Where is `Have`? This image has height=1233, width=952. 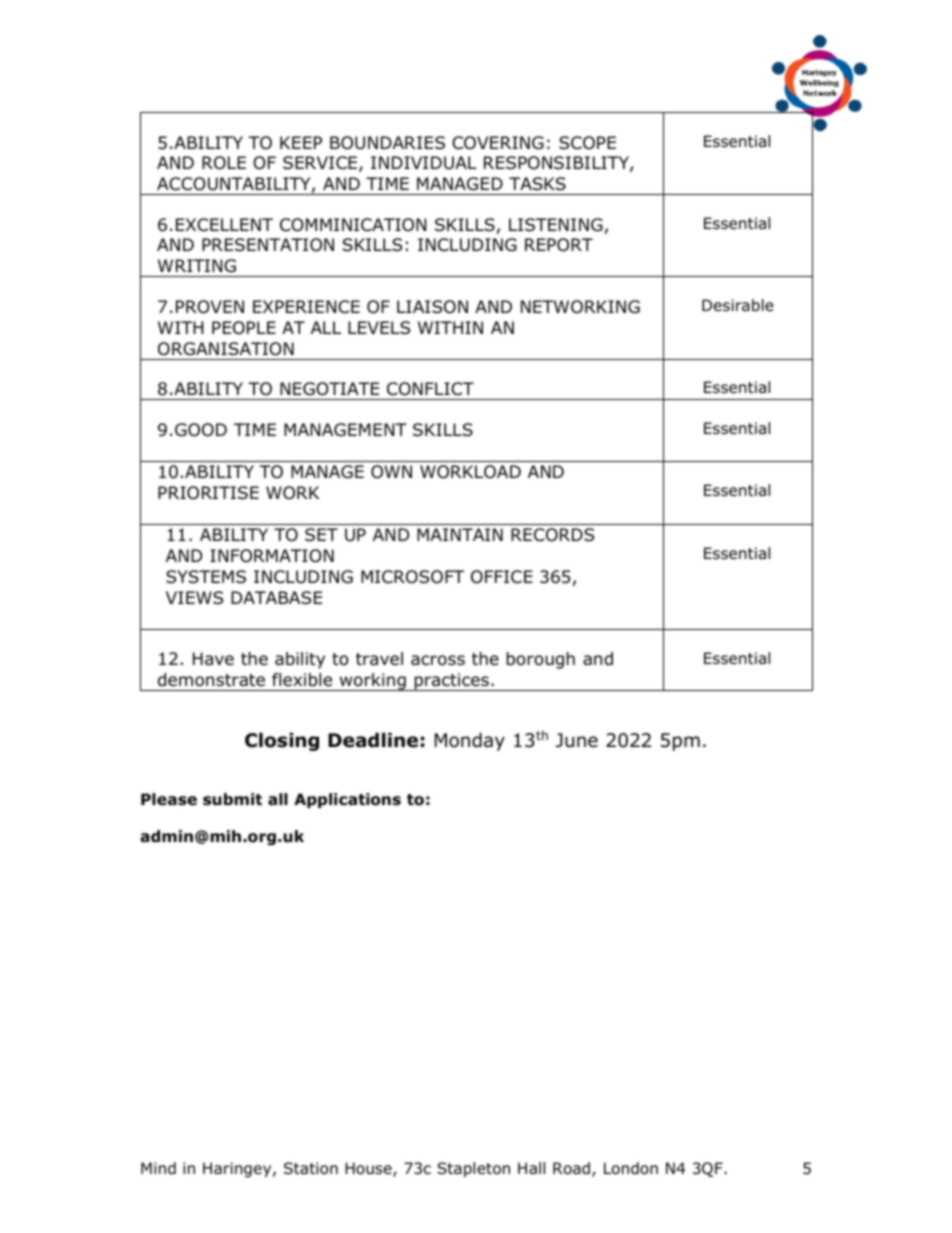
Have is located at coordinates (213, 659).
